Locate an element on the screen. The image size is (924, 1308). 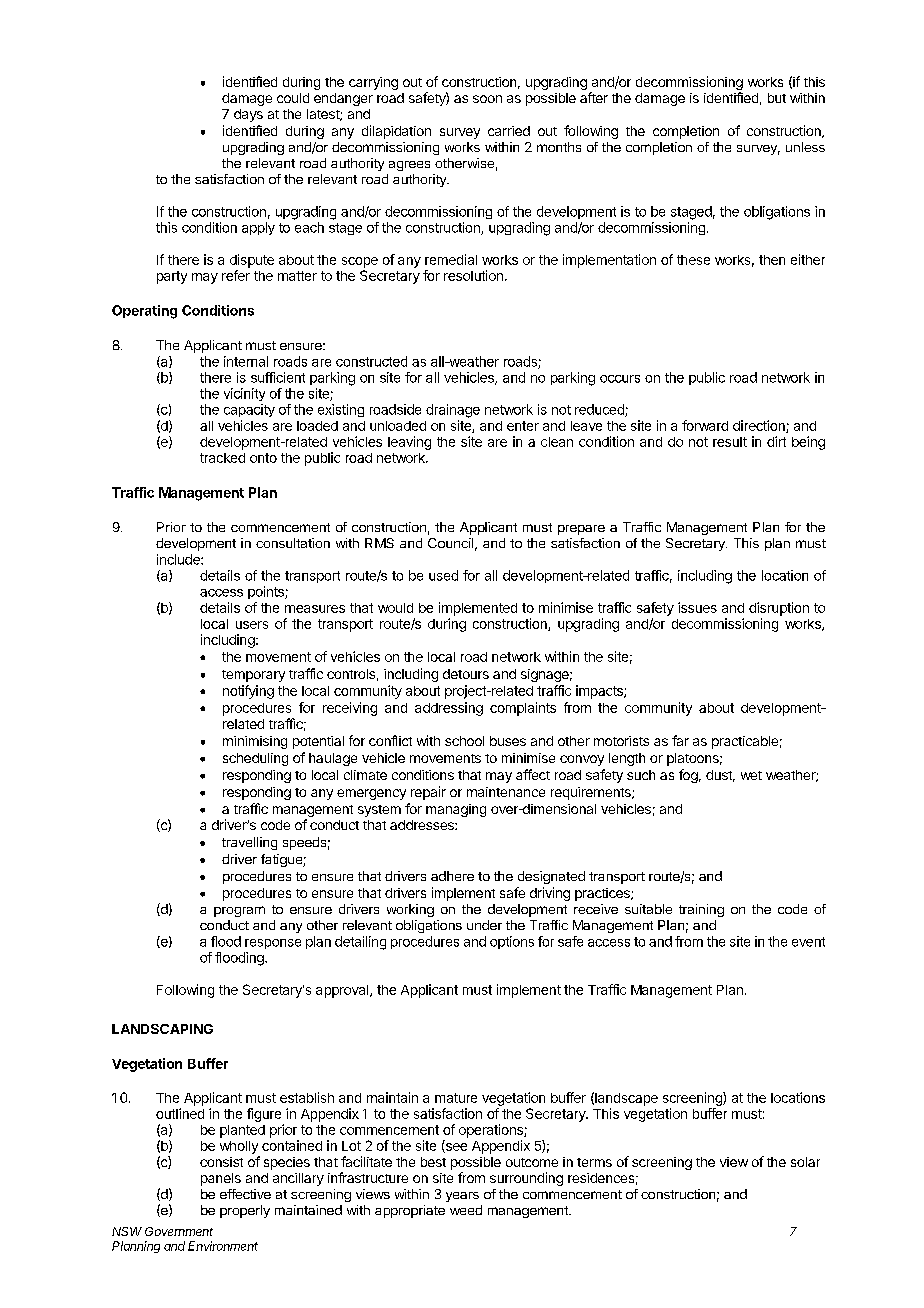
properly is located at coordinates (245, 1211).
